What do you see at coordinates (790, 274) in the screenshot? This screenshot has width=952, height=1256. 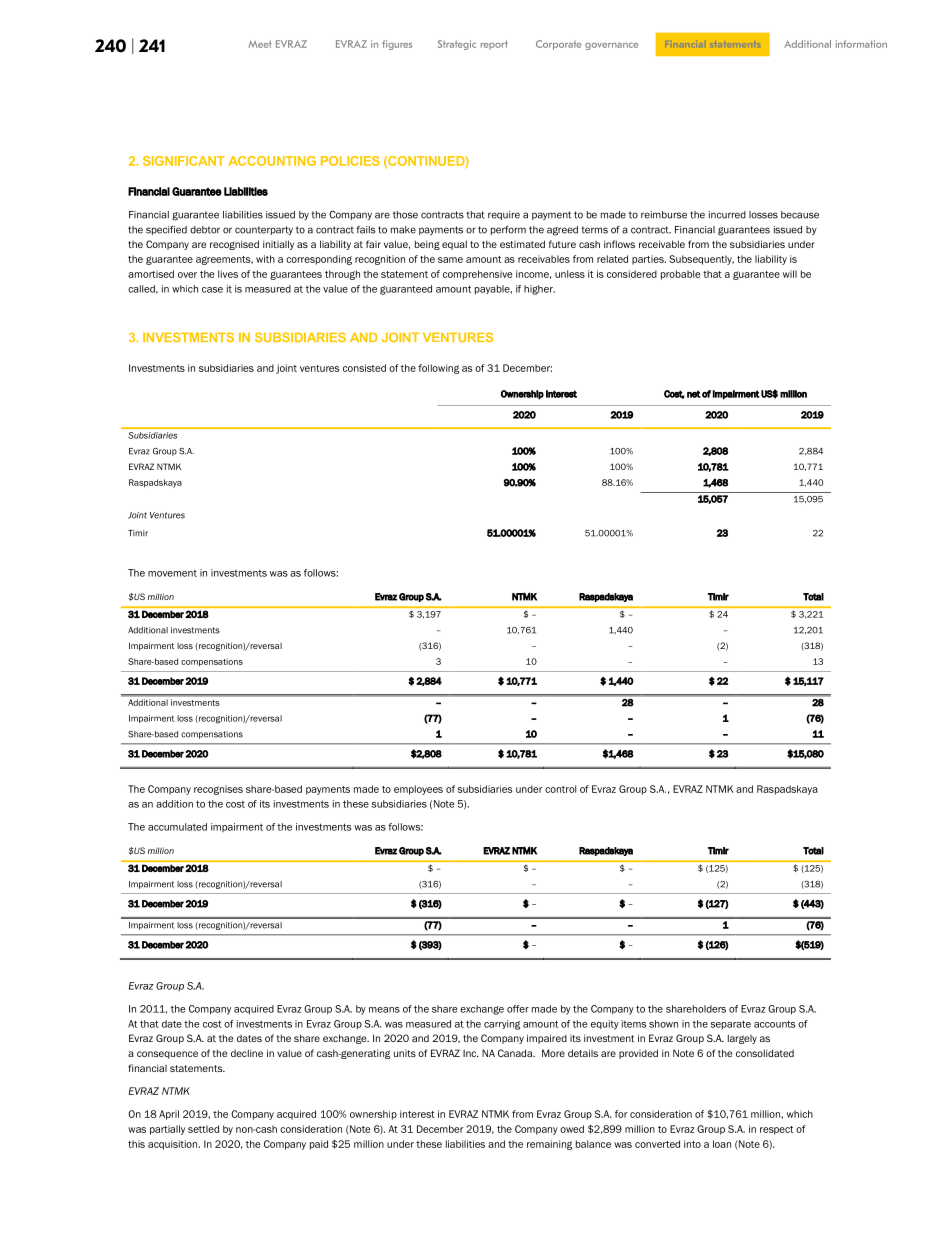 I see `will` at bounding box center [790, 274].
